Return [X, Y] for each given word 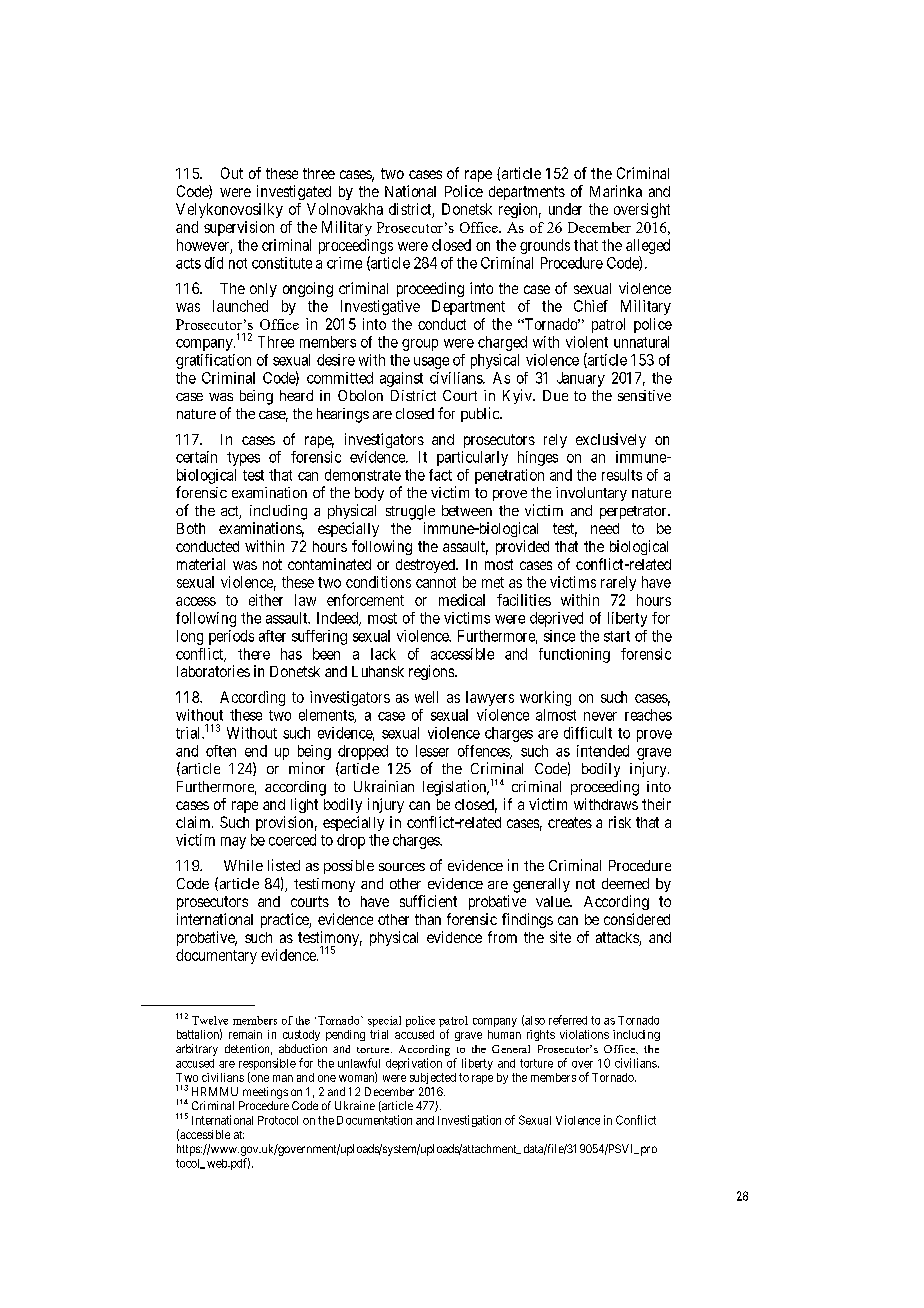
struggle [410, 512]
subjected [433, 1078]
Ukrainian [384, 786]
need [605, 528]
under [565, 209]
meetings [265, 1093]
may [233, 843]
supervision [239, 228]
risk [620, 822]
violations [584, 1034]
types [243, 459]
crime [344, 263]
